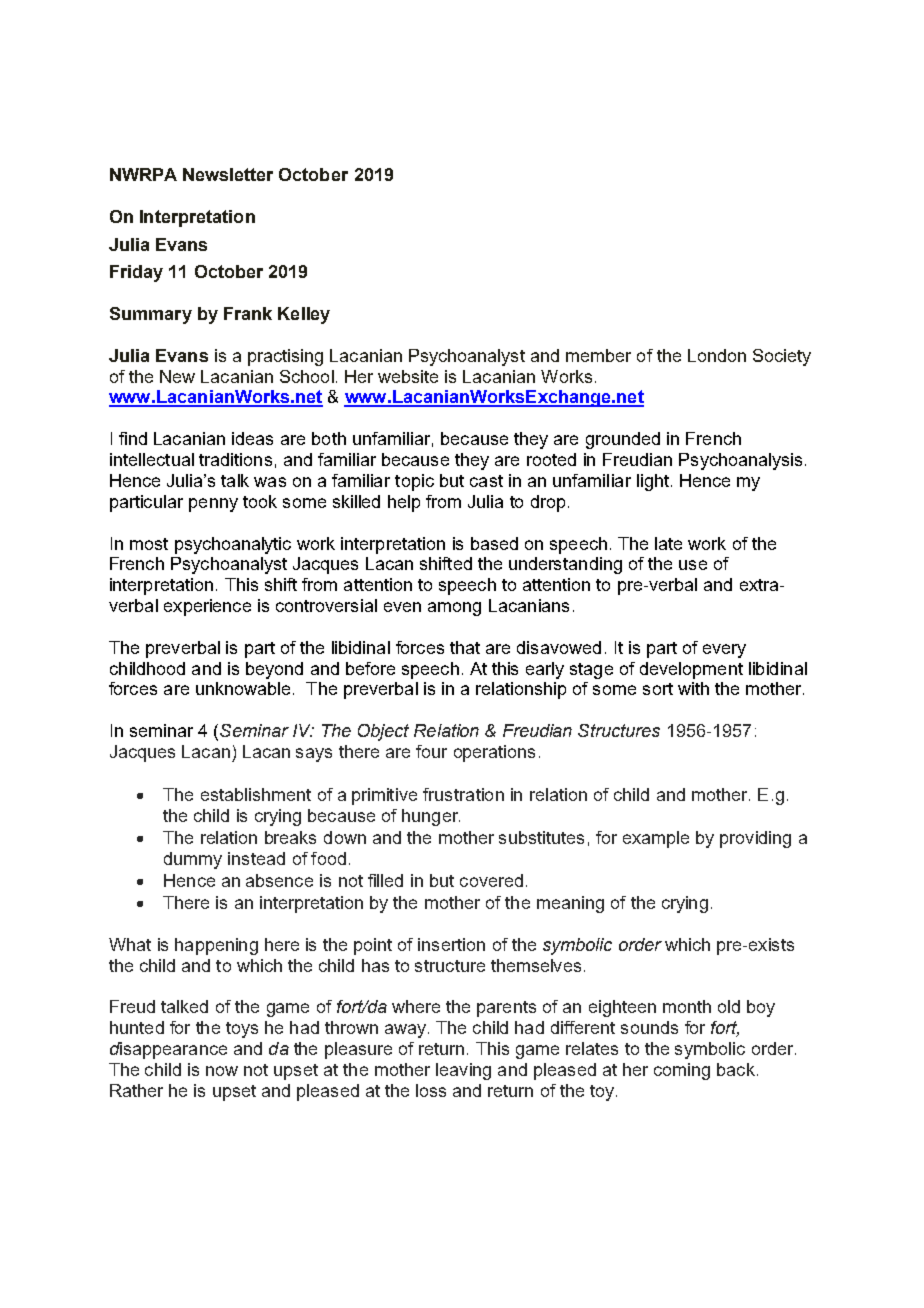  Describe the element at coordinates (228, 174) in the screenshot. I see `Newsletter` at that location.
